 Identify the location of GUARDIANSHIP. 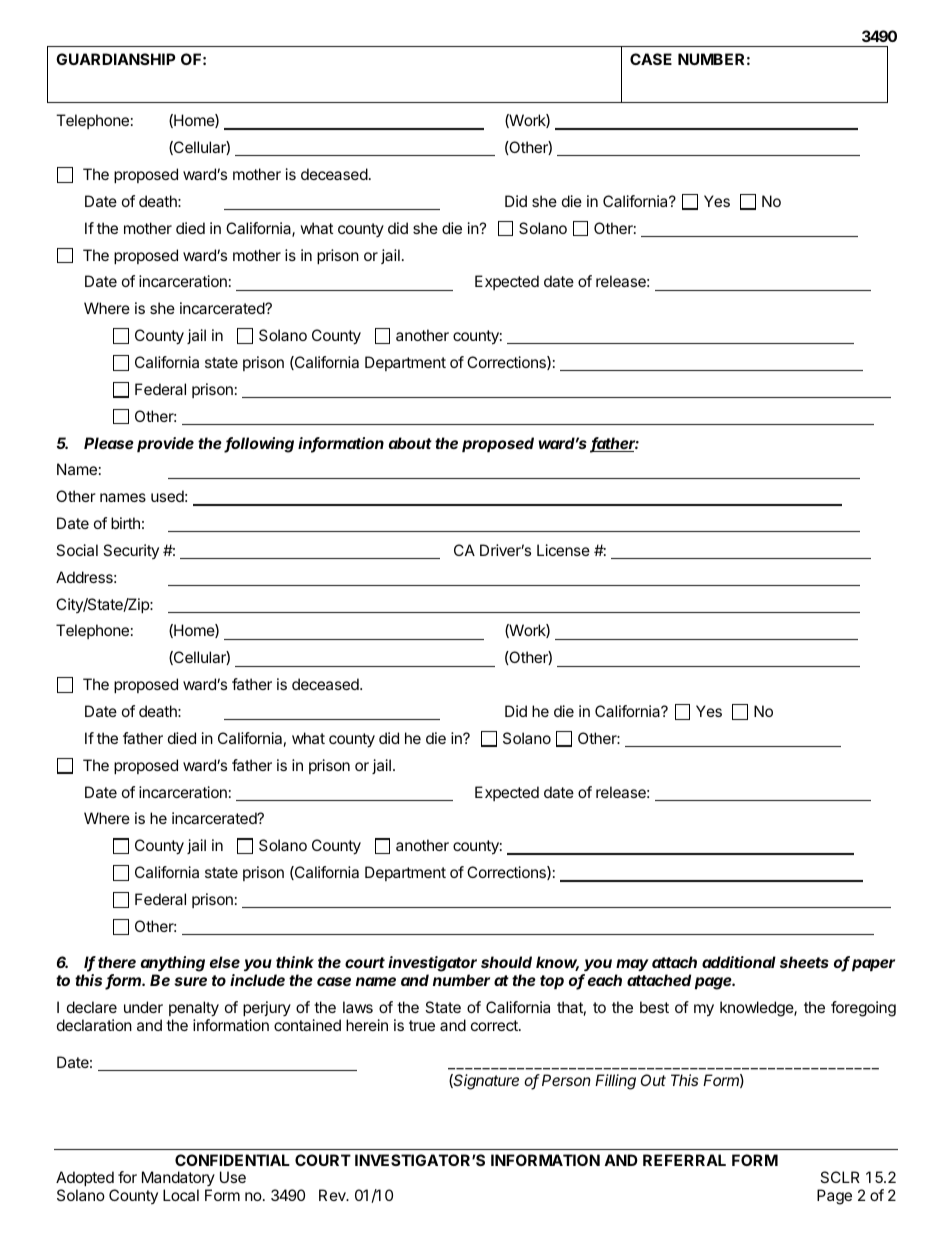
(116, 59).
